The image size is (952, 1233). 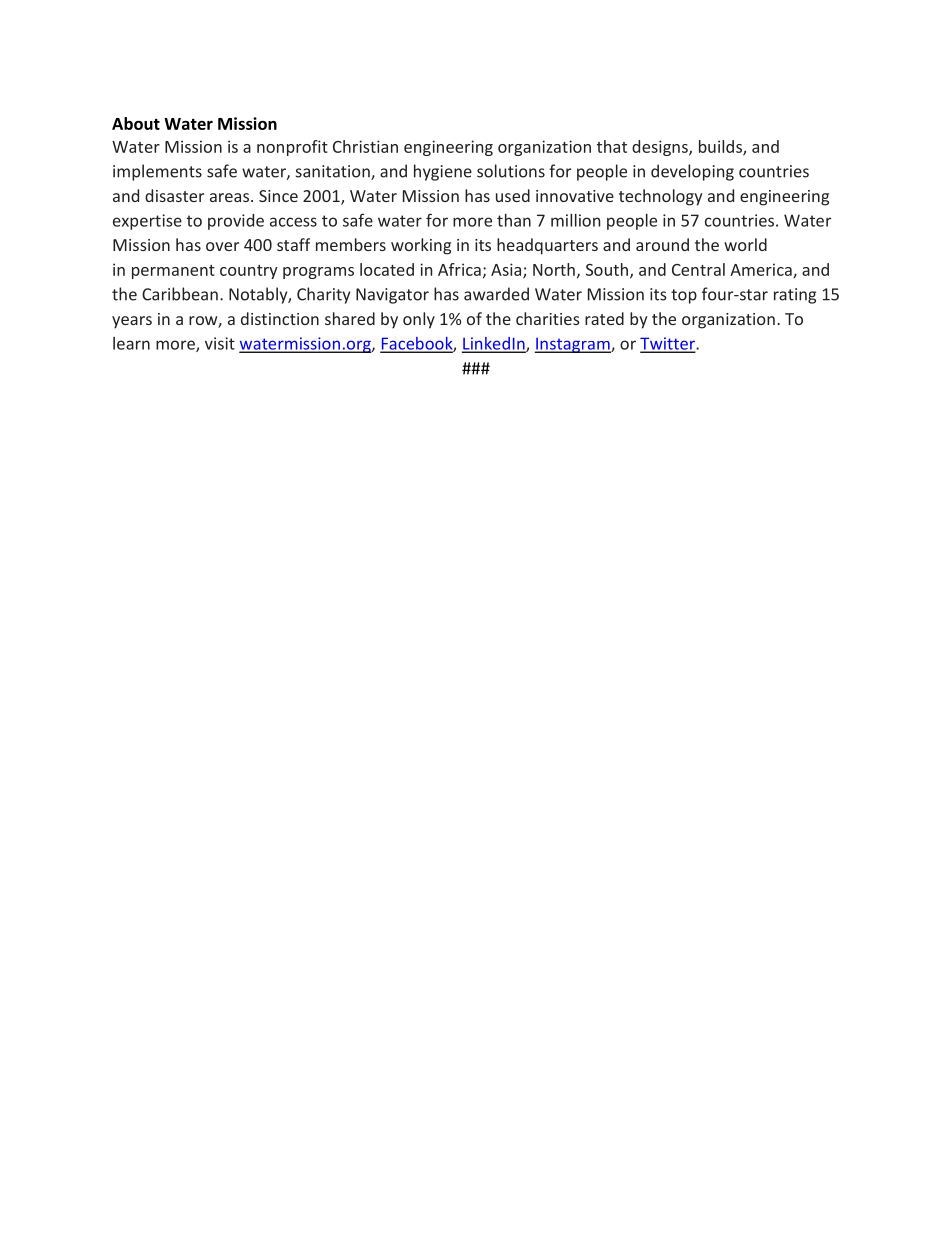 What do you see at coordinates (721, 147) in the screenshot?
I see `builds` at bounding box center [721, 147].
